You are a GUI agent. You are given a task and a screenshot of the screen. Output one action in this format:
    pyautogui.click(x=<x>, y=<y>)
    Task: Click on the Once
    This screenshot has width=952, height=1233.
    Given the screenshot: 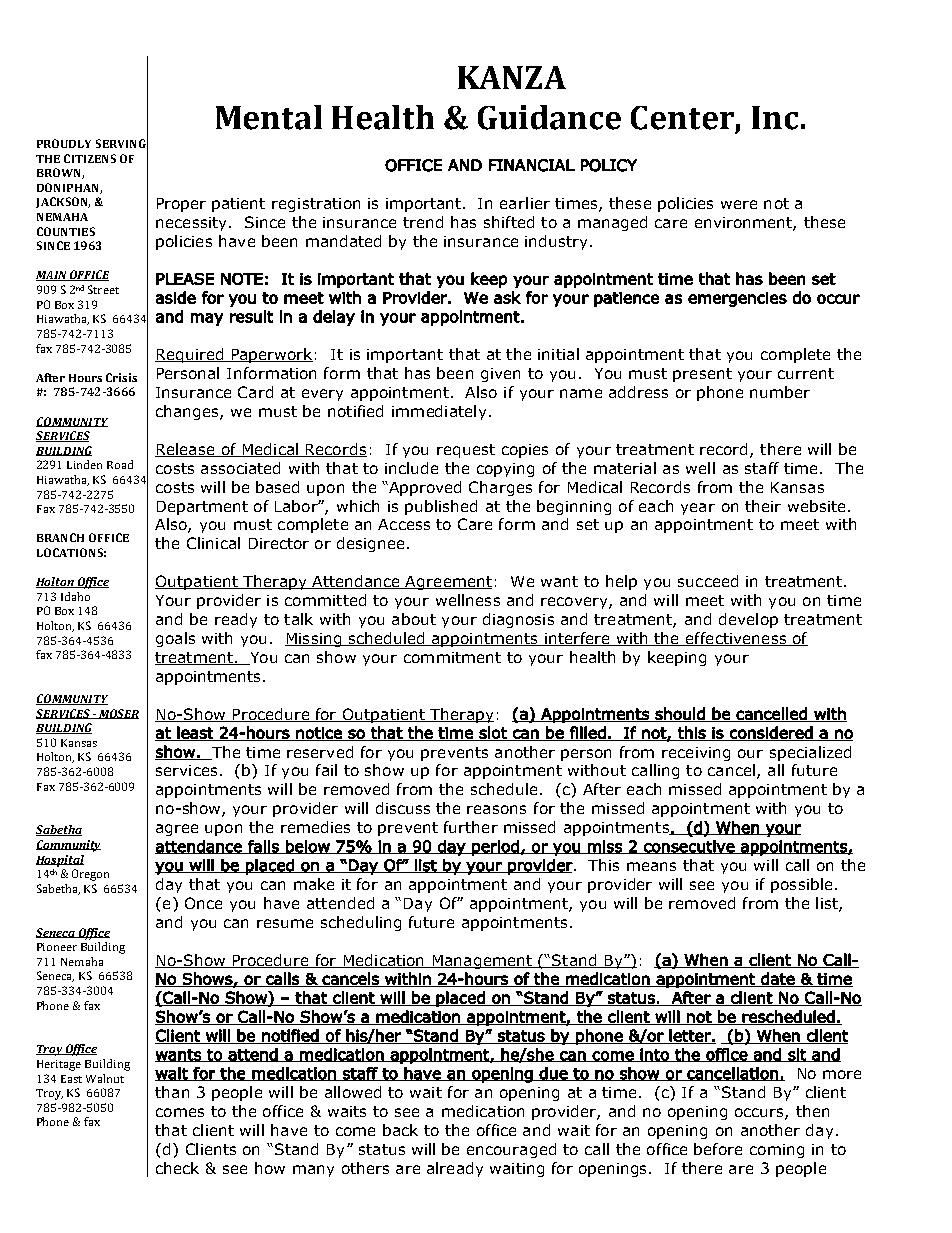 What is the action you would take?
    pyautogui.click(x=203, y=903)
